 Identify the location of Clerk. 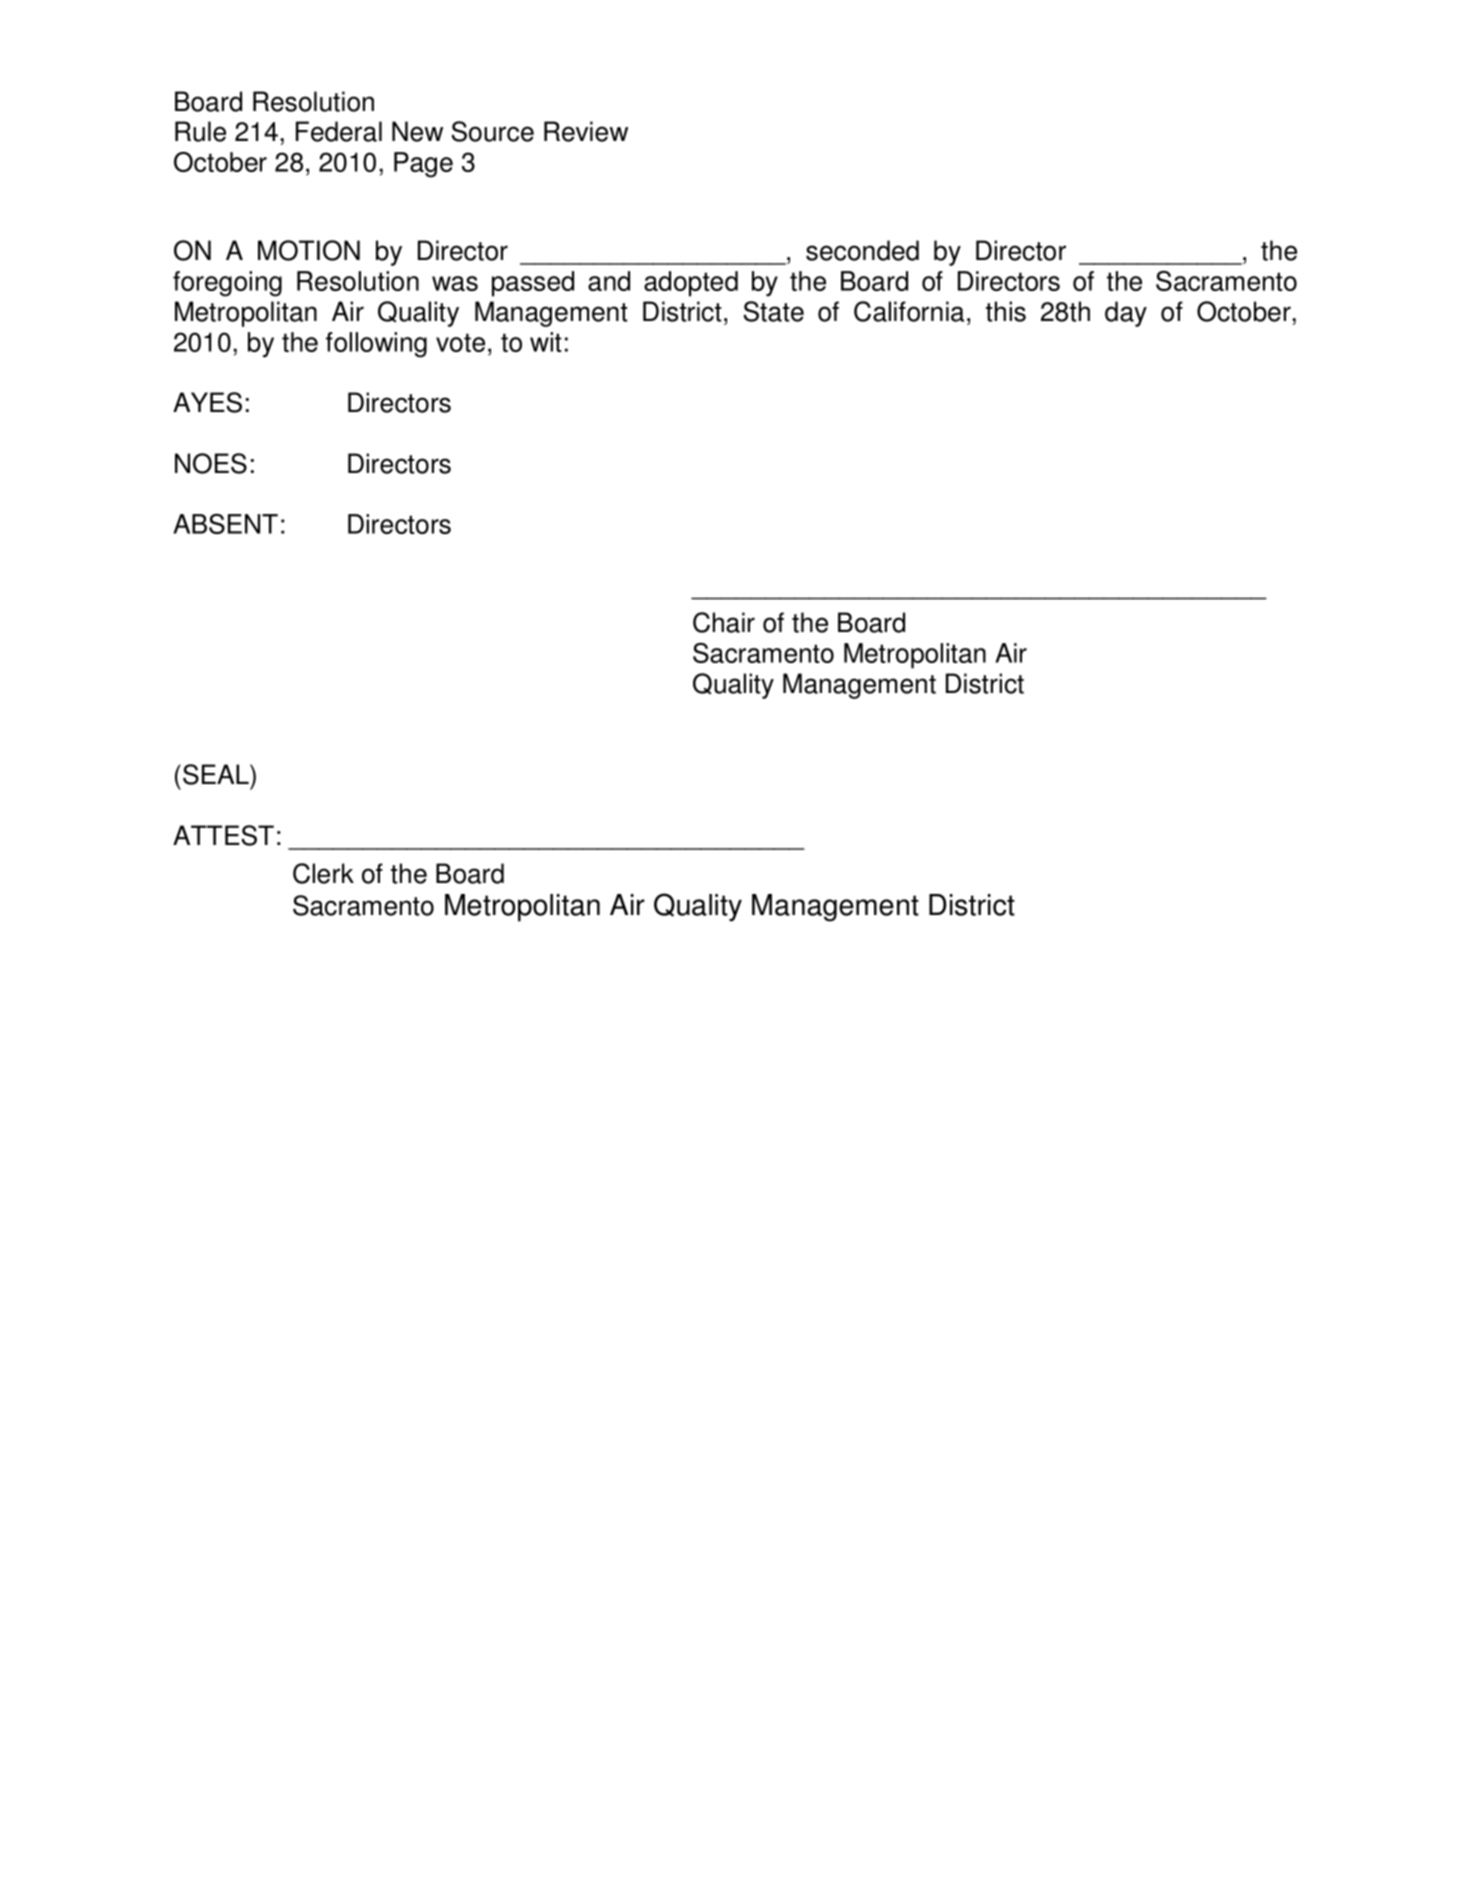
(323, 873).
